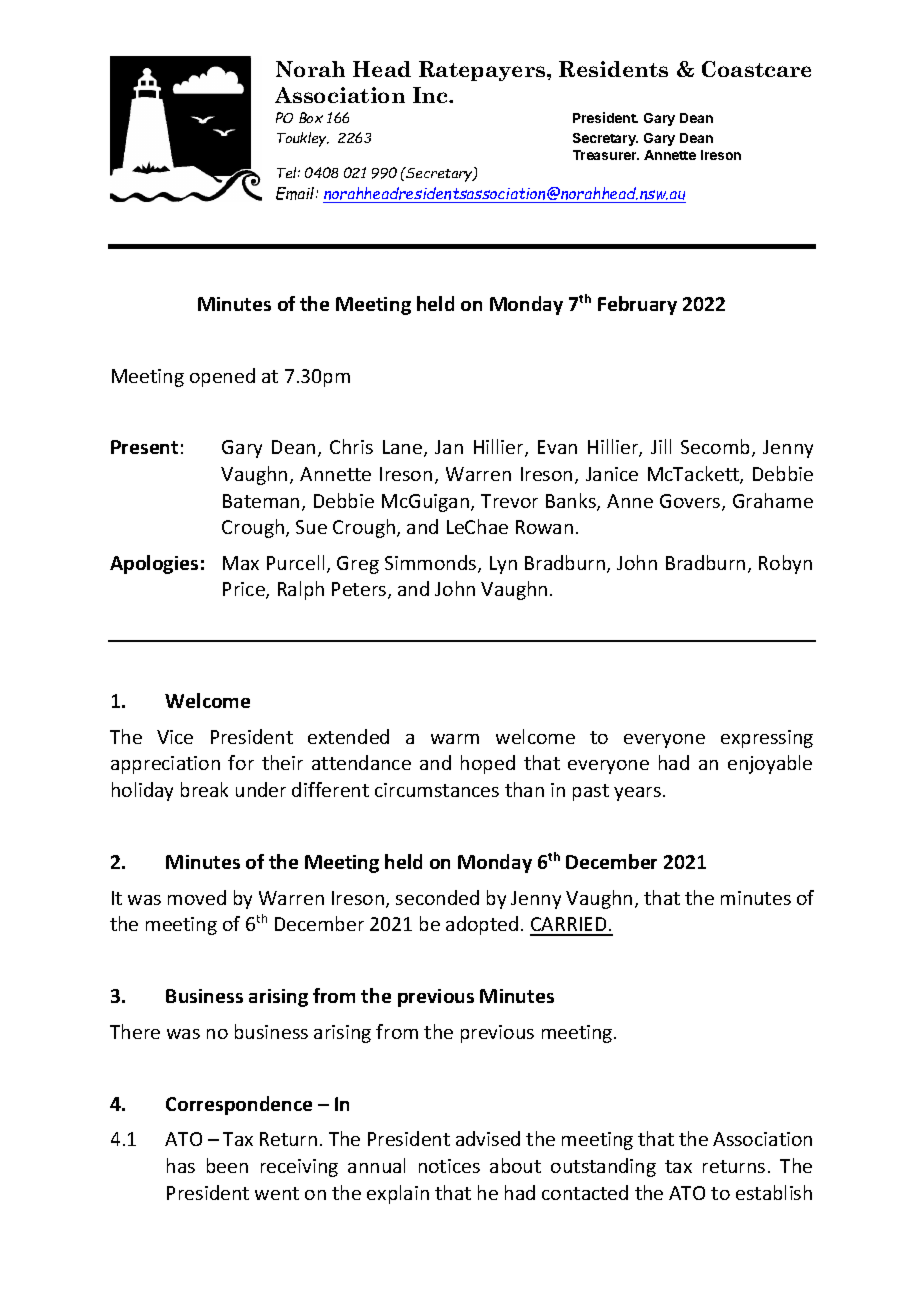  What do you see at coordinates (432, 95) in the document?
I see `Inc` at bounding box center [432, 95].
